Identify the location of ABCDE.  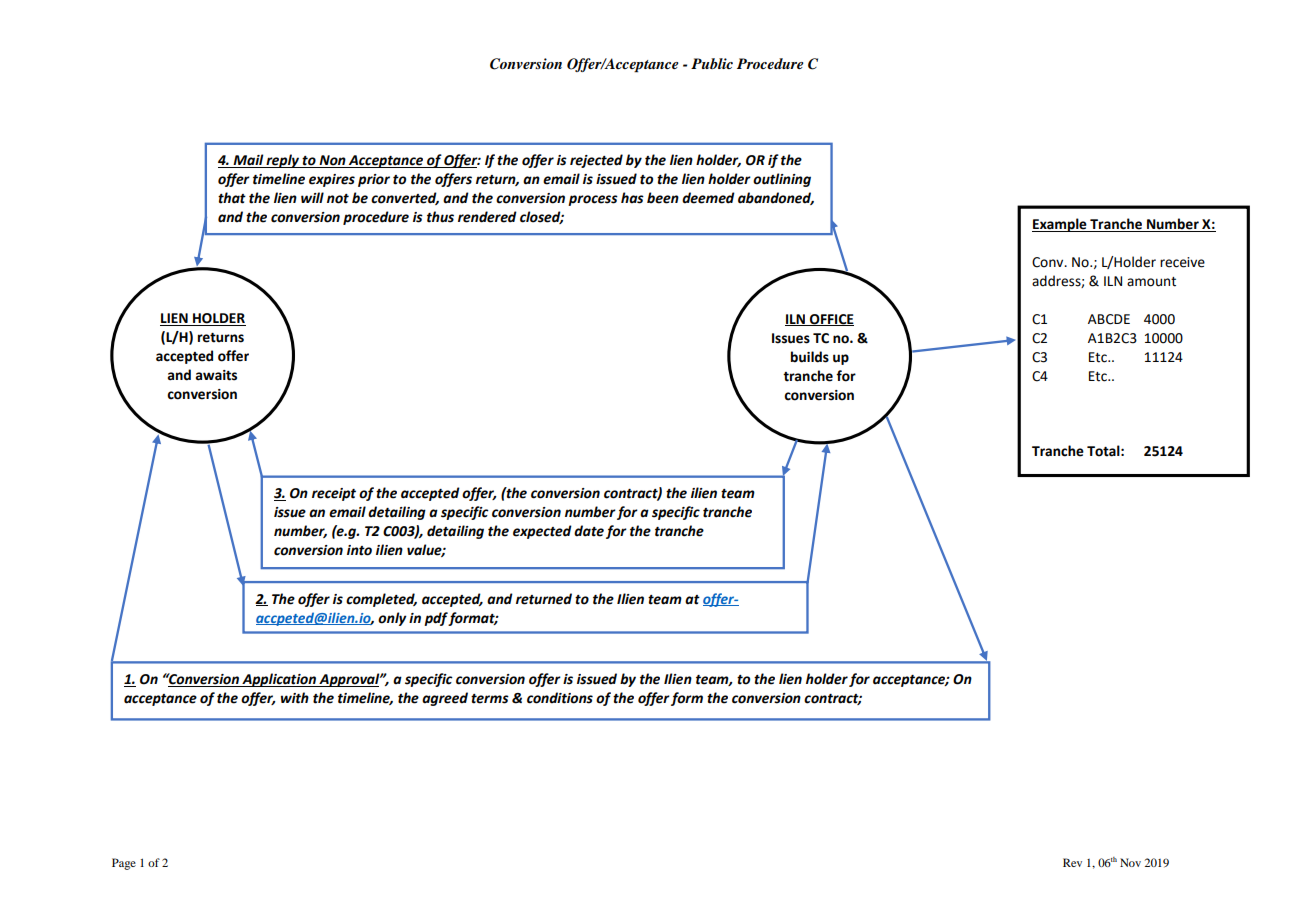
(1109, 319).
